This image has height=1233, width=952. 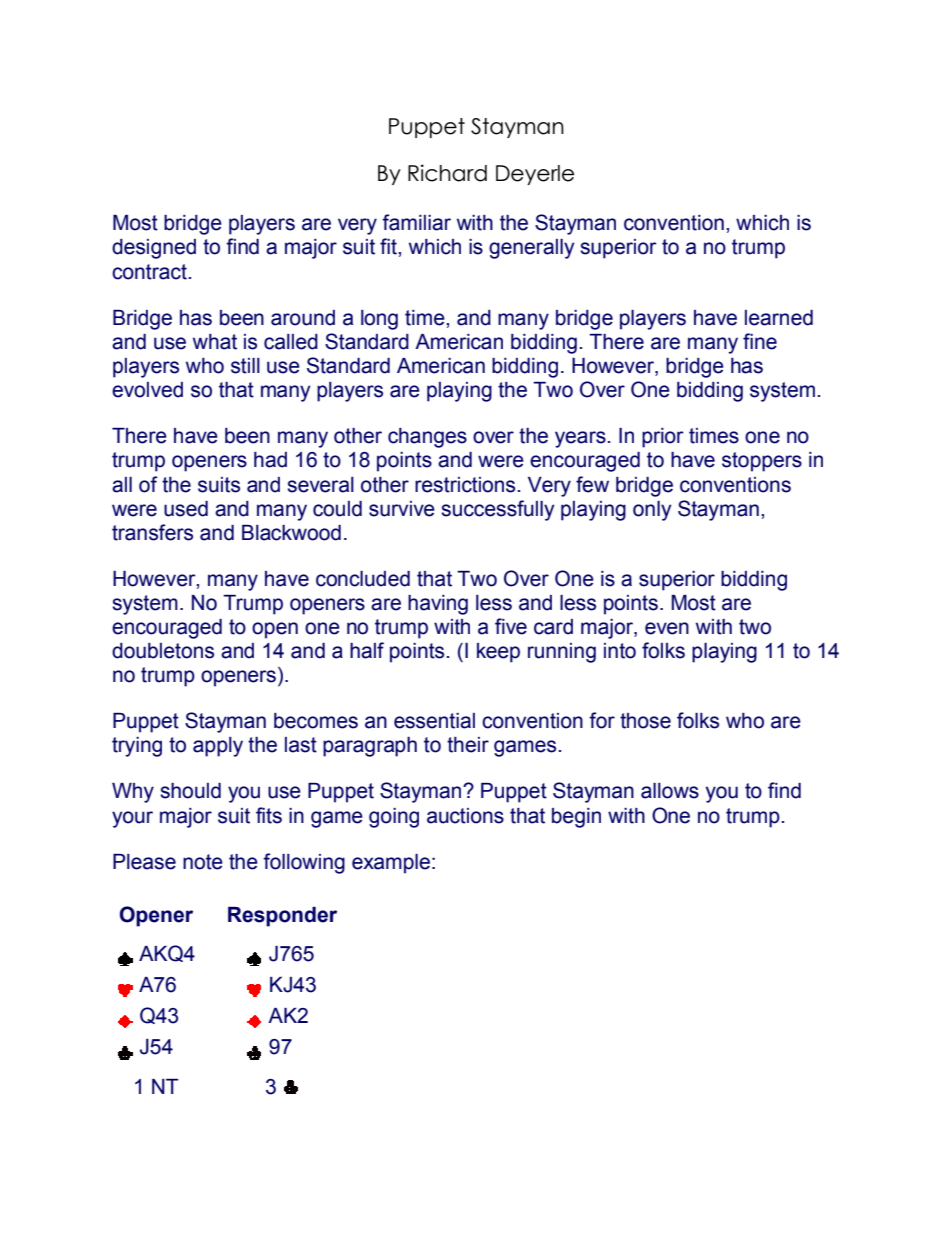 I want to click on even, so click(x=667, y=628).
